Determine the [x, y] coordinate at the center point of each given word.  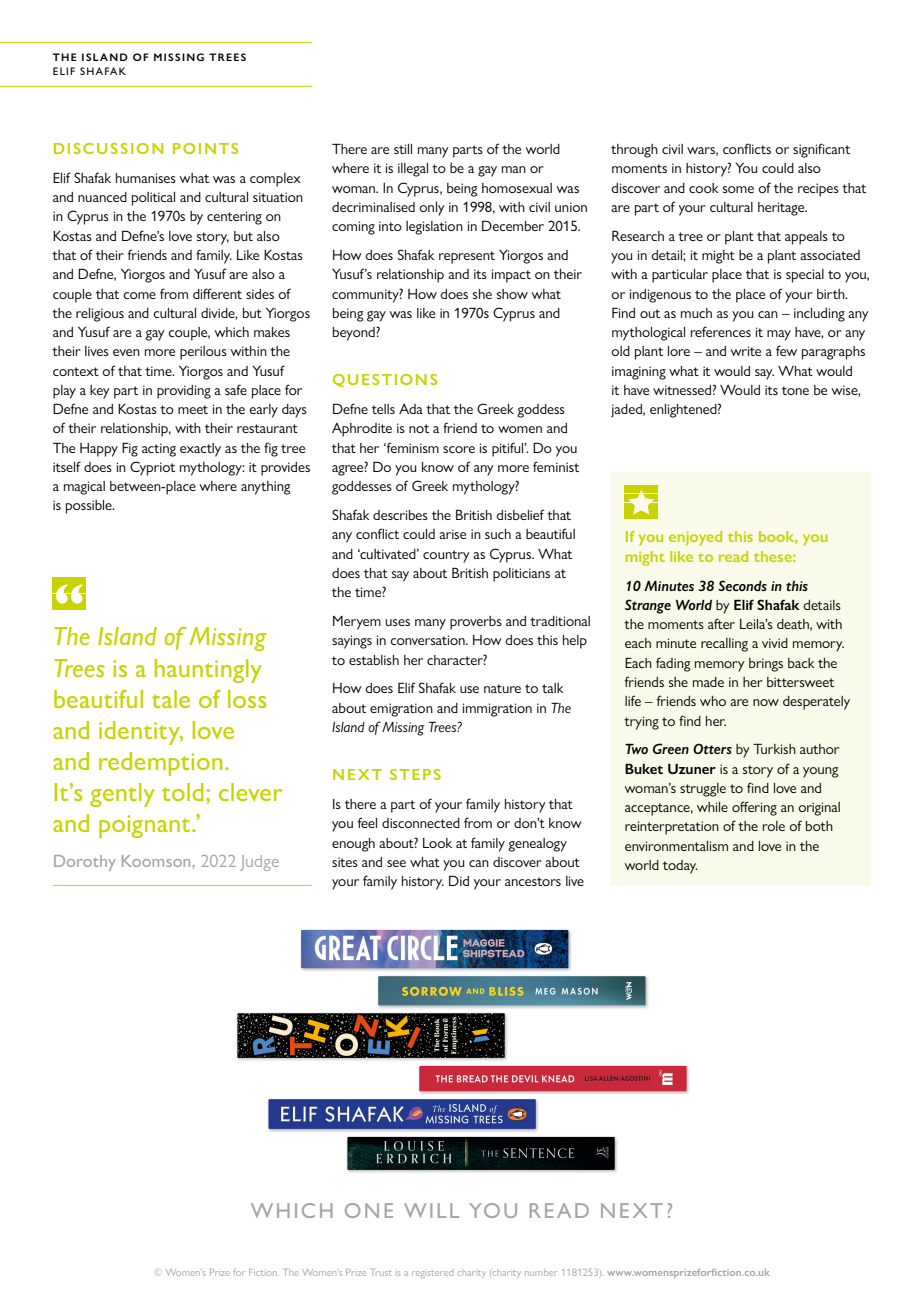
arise [452, 534]
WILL [431, 1210]
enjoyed [695, 538]
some [738, 189]
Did [459, 880]
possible [90, 507]
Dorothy [85, 863]
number [541, 1272]
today [680, 867]
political [153, 199]
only [432, 209]
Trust [381, 1272]
